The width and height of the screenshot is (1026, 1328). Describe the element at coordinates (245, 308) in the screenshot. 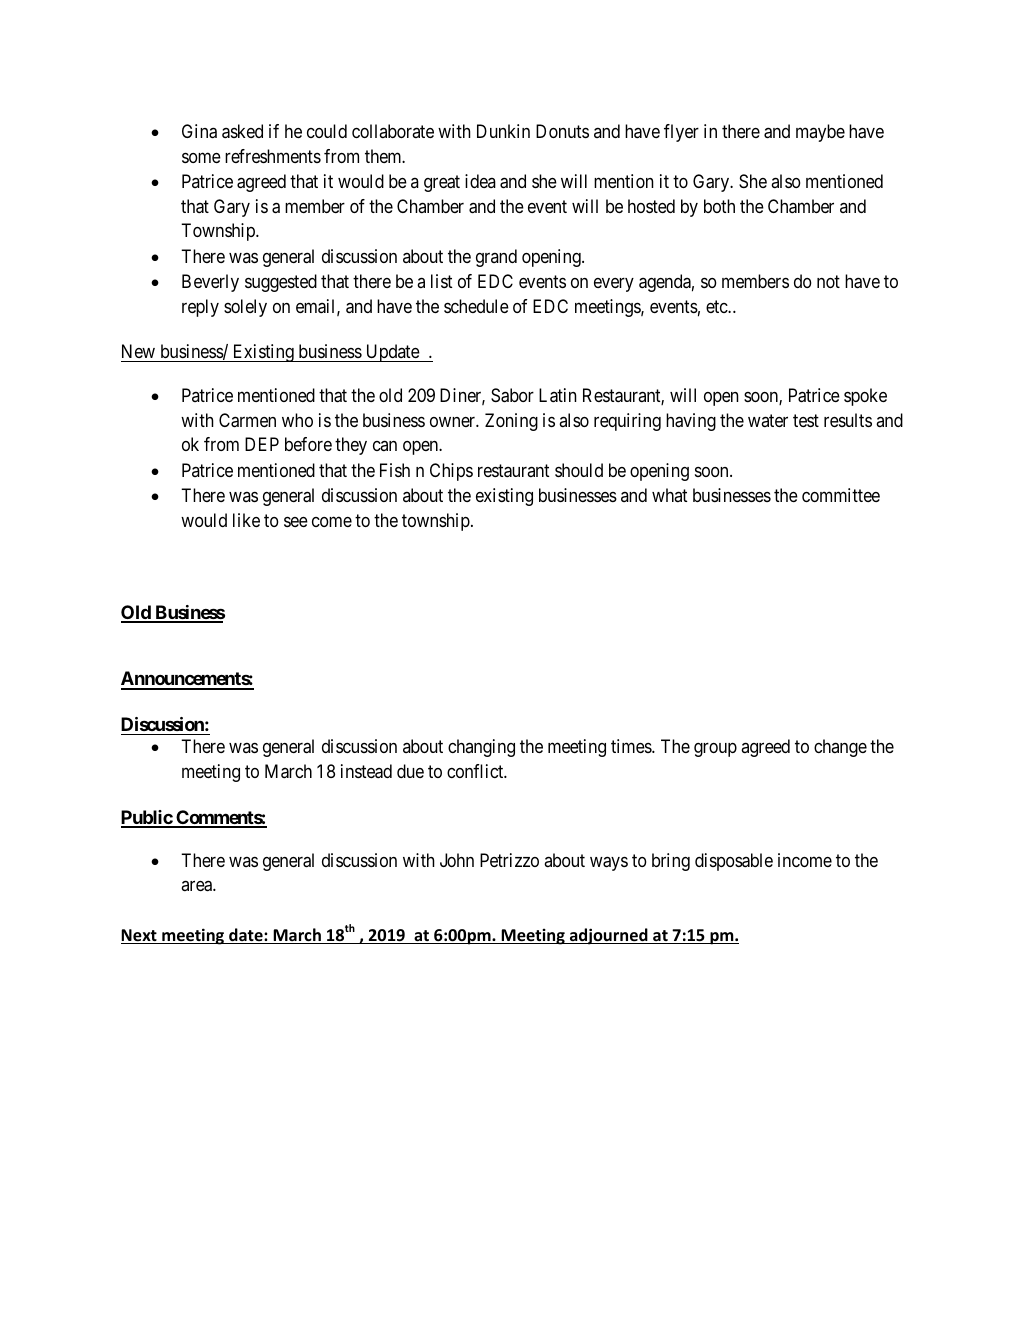

I see `solely` at that location.
